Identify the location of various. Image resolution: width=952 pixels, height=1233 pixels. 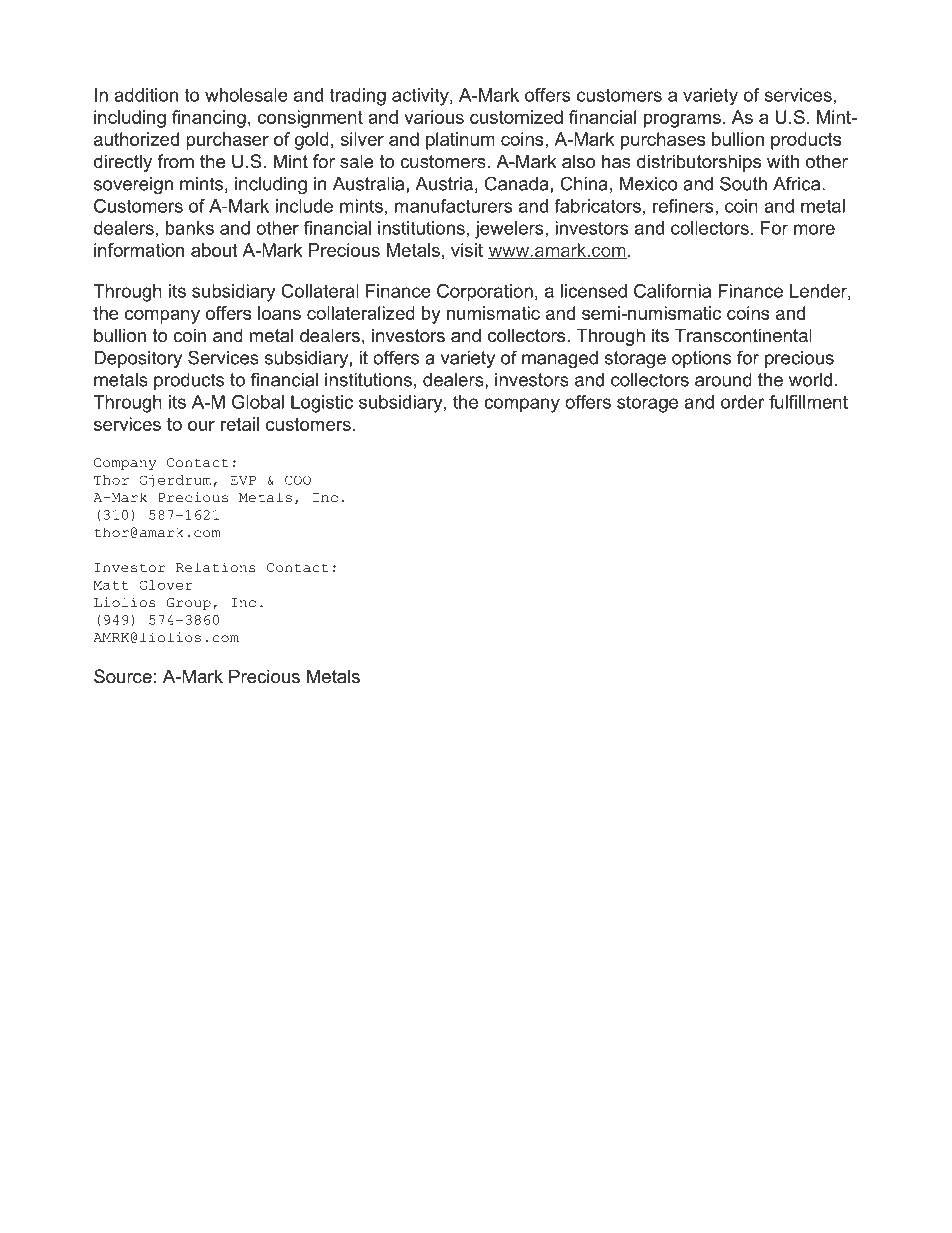
(434, 117).
